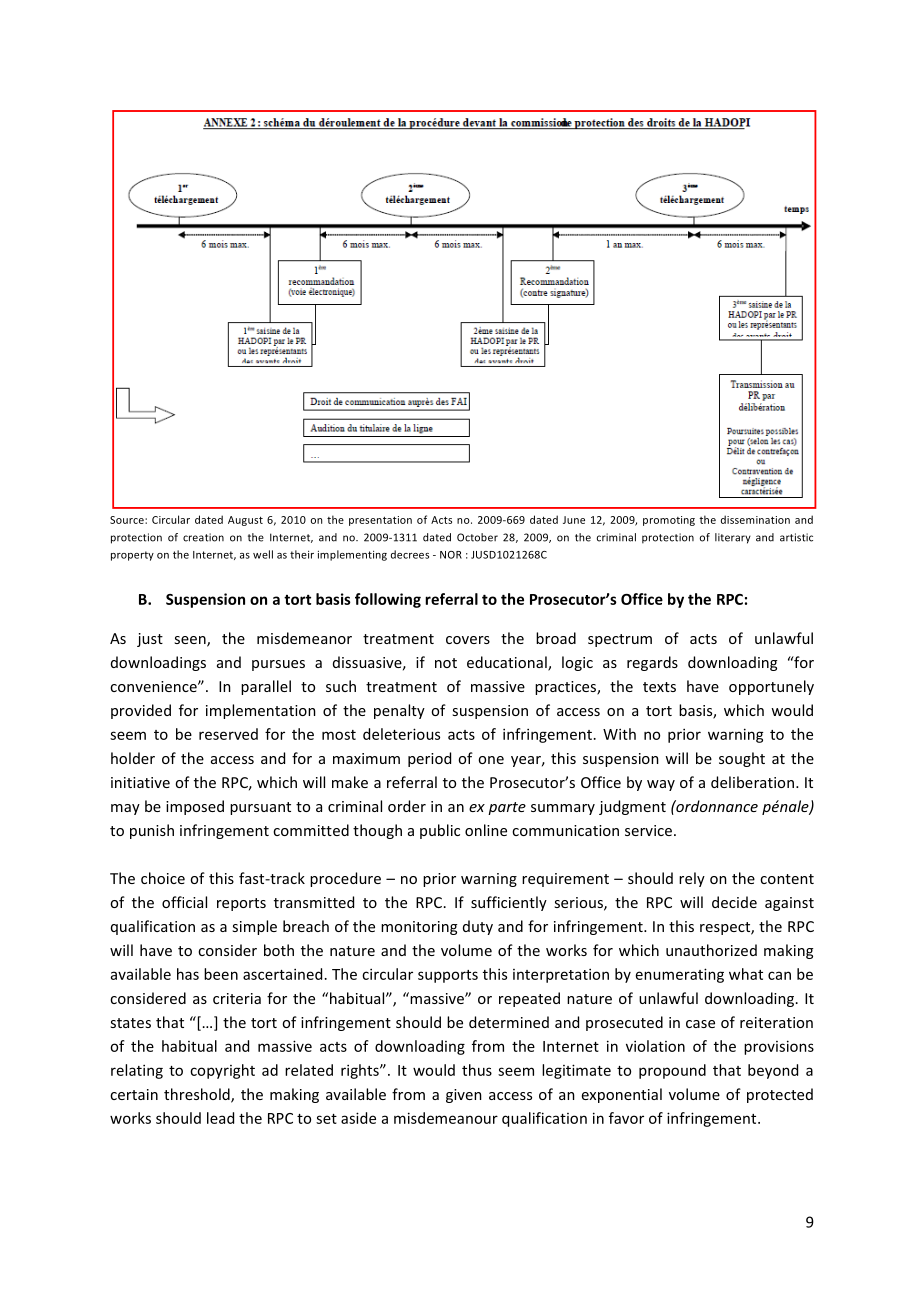 The width and height of the image is (924, 1308). Describe the element at coordinates (734, 902) in the image. I see `decide` at that location.
